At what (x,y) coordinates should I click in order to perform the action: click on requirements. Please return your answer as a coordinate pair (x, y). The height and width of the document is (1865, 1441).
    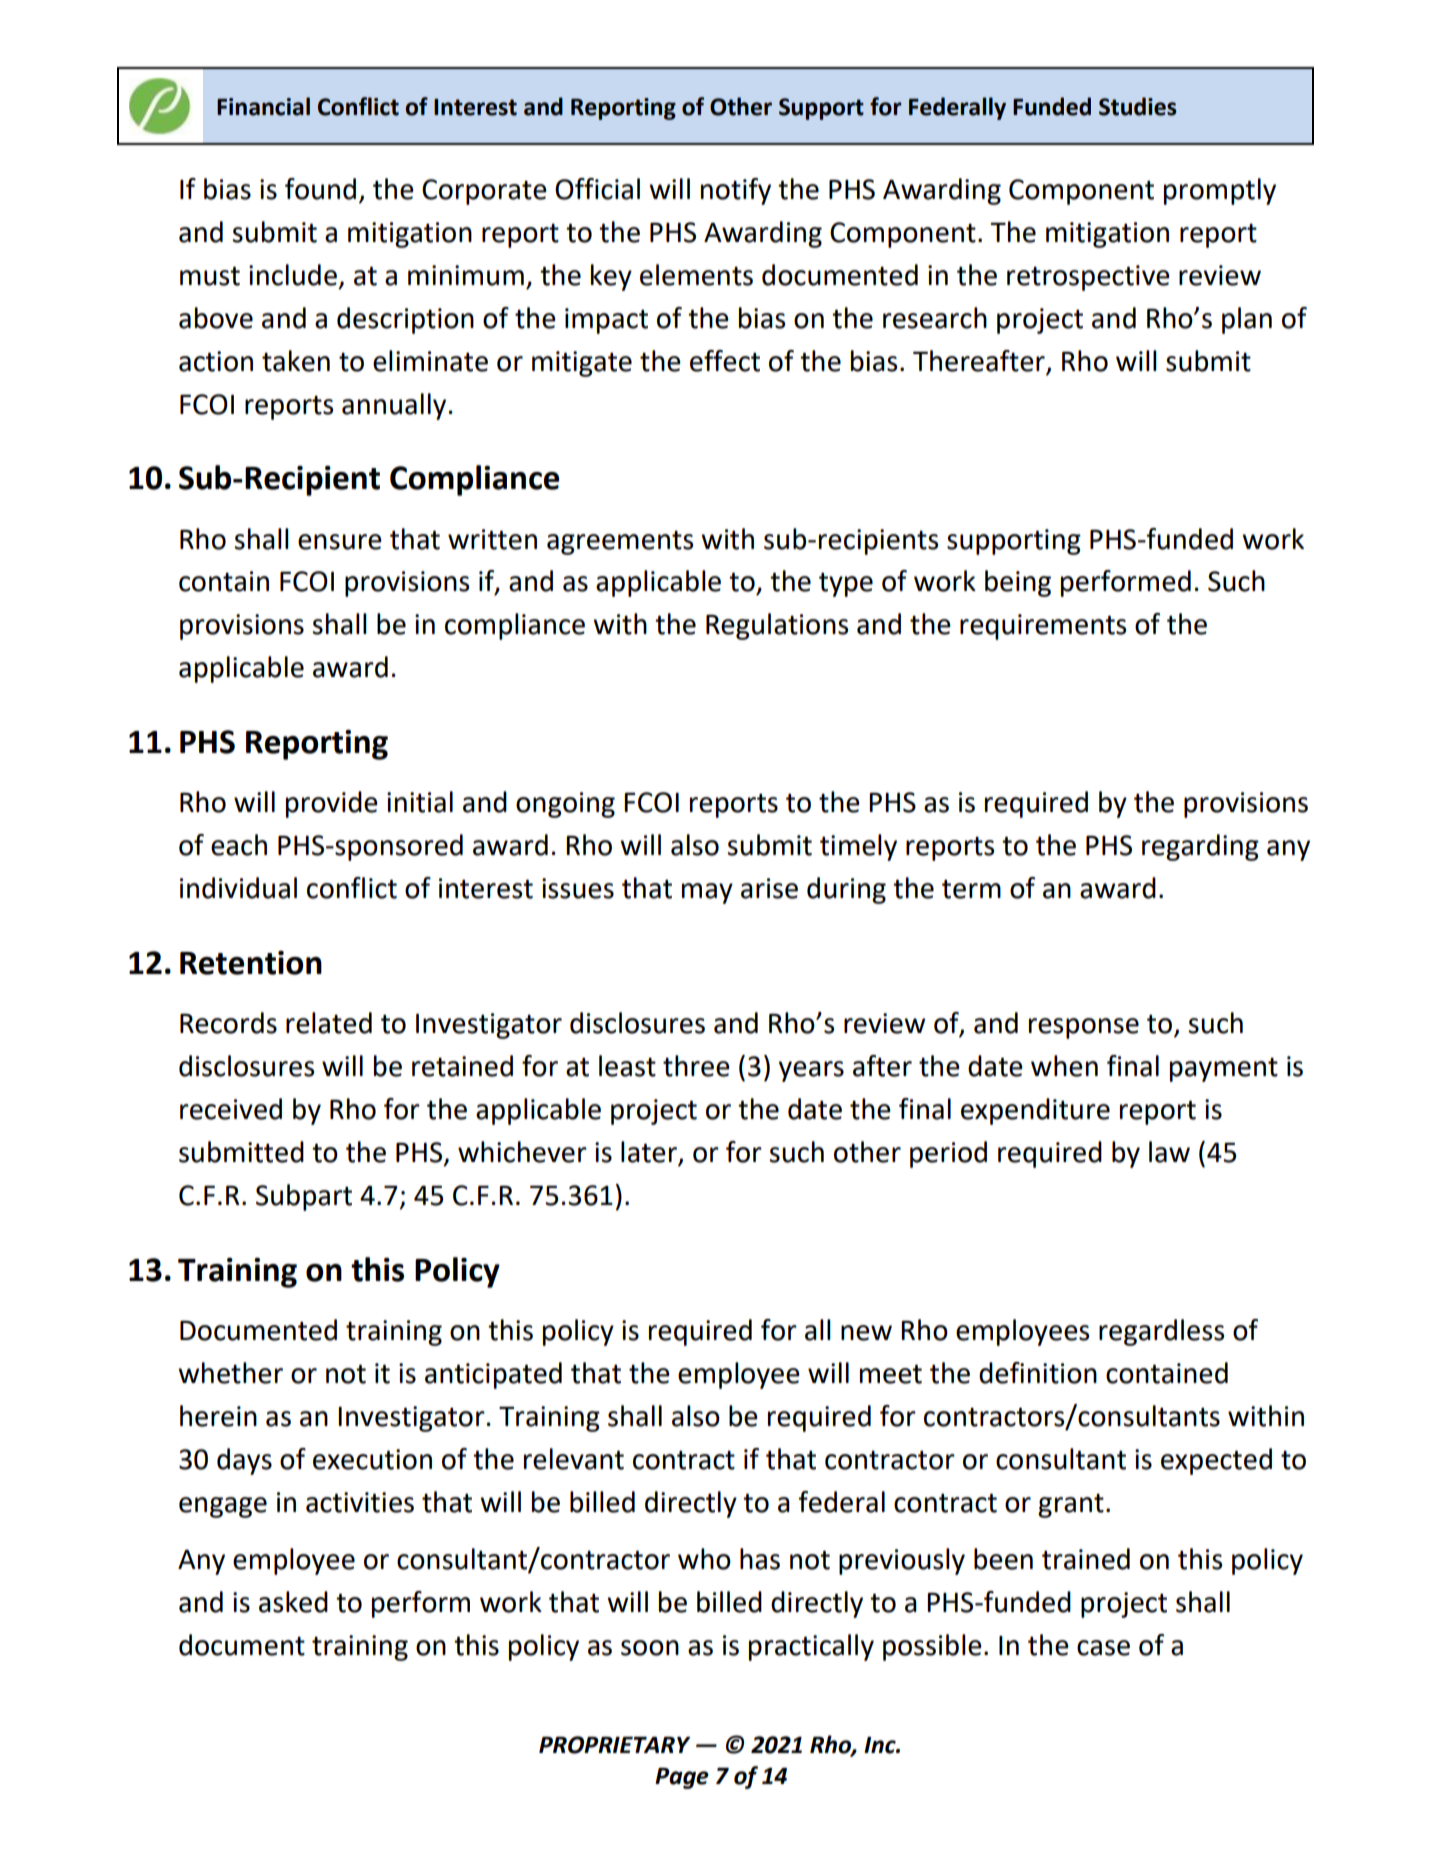
    Looking at the image, I should click on (1043, 627).
